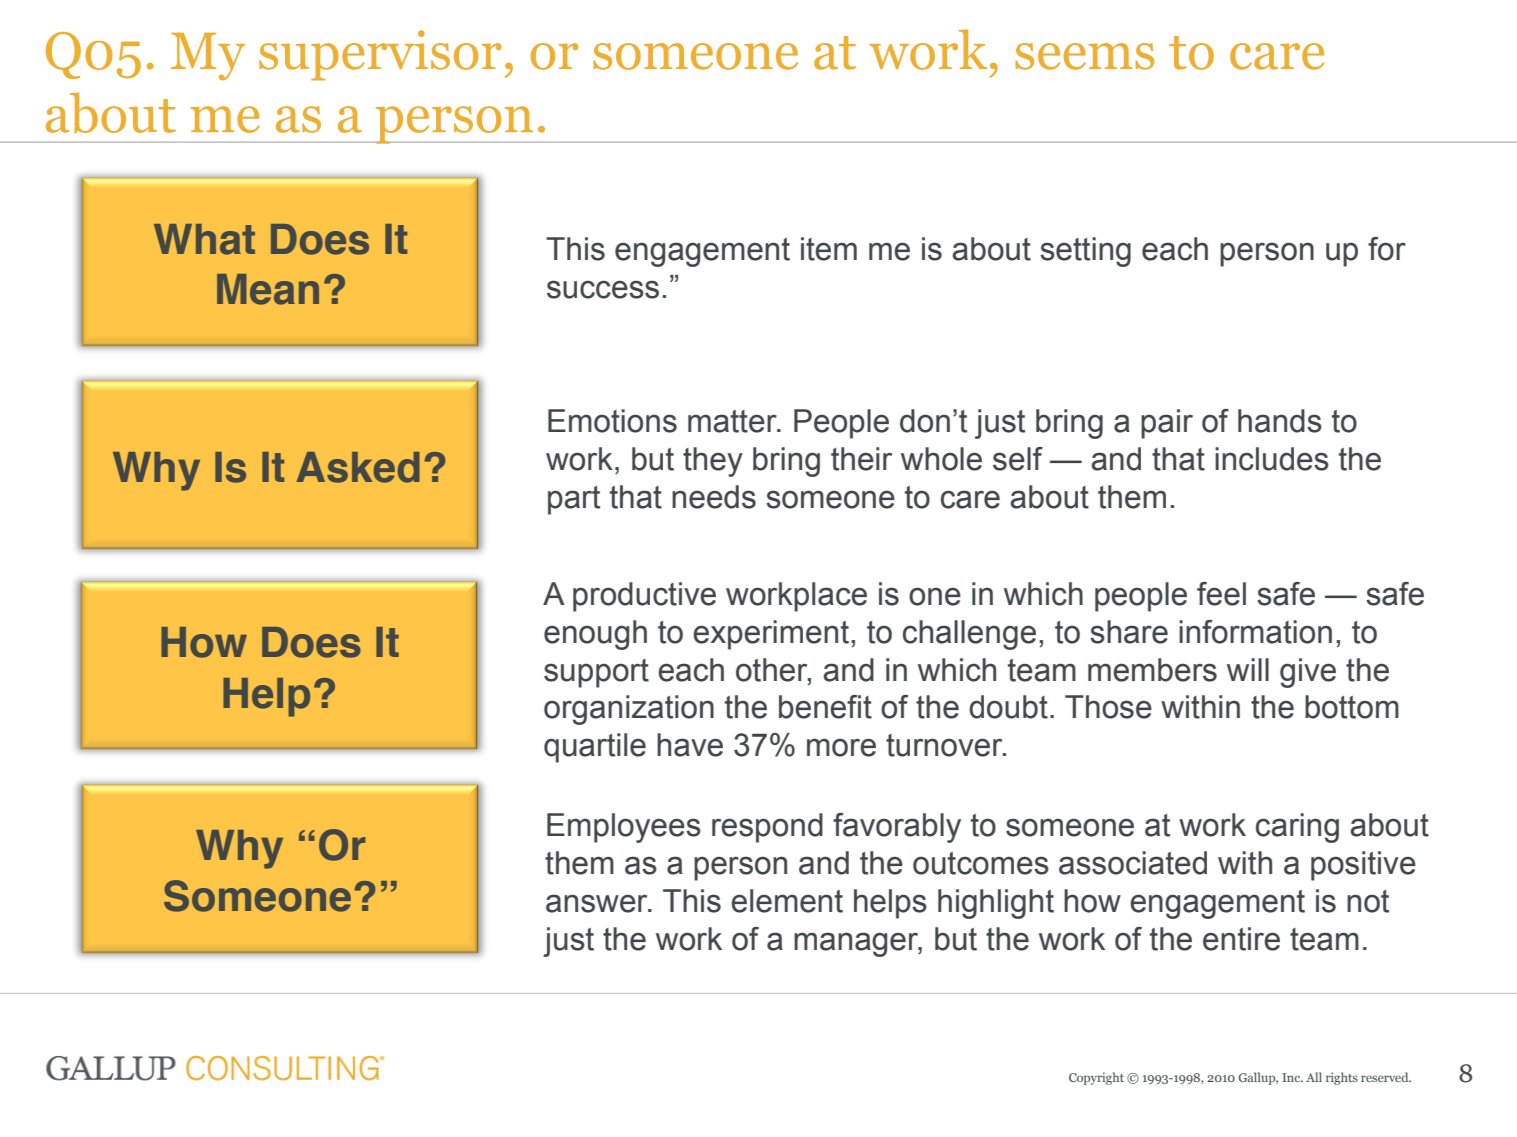 The image size is (1517, 1137). What do you see at coordinates (595, 748) in the screenshot?
I see `quartile` at bounding box center [595, 748].
